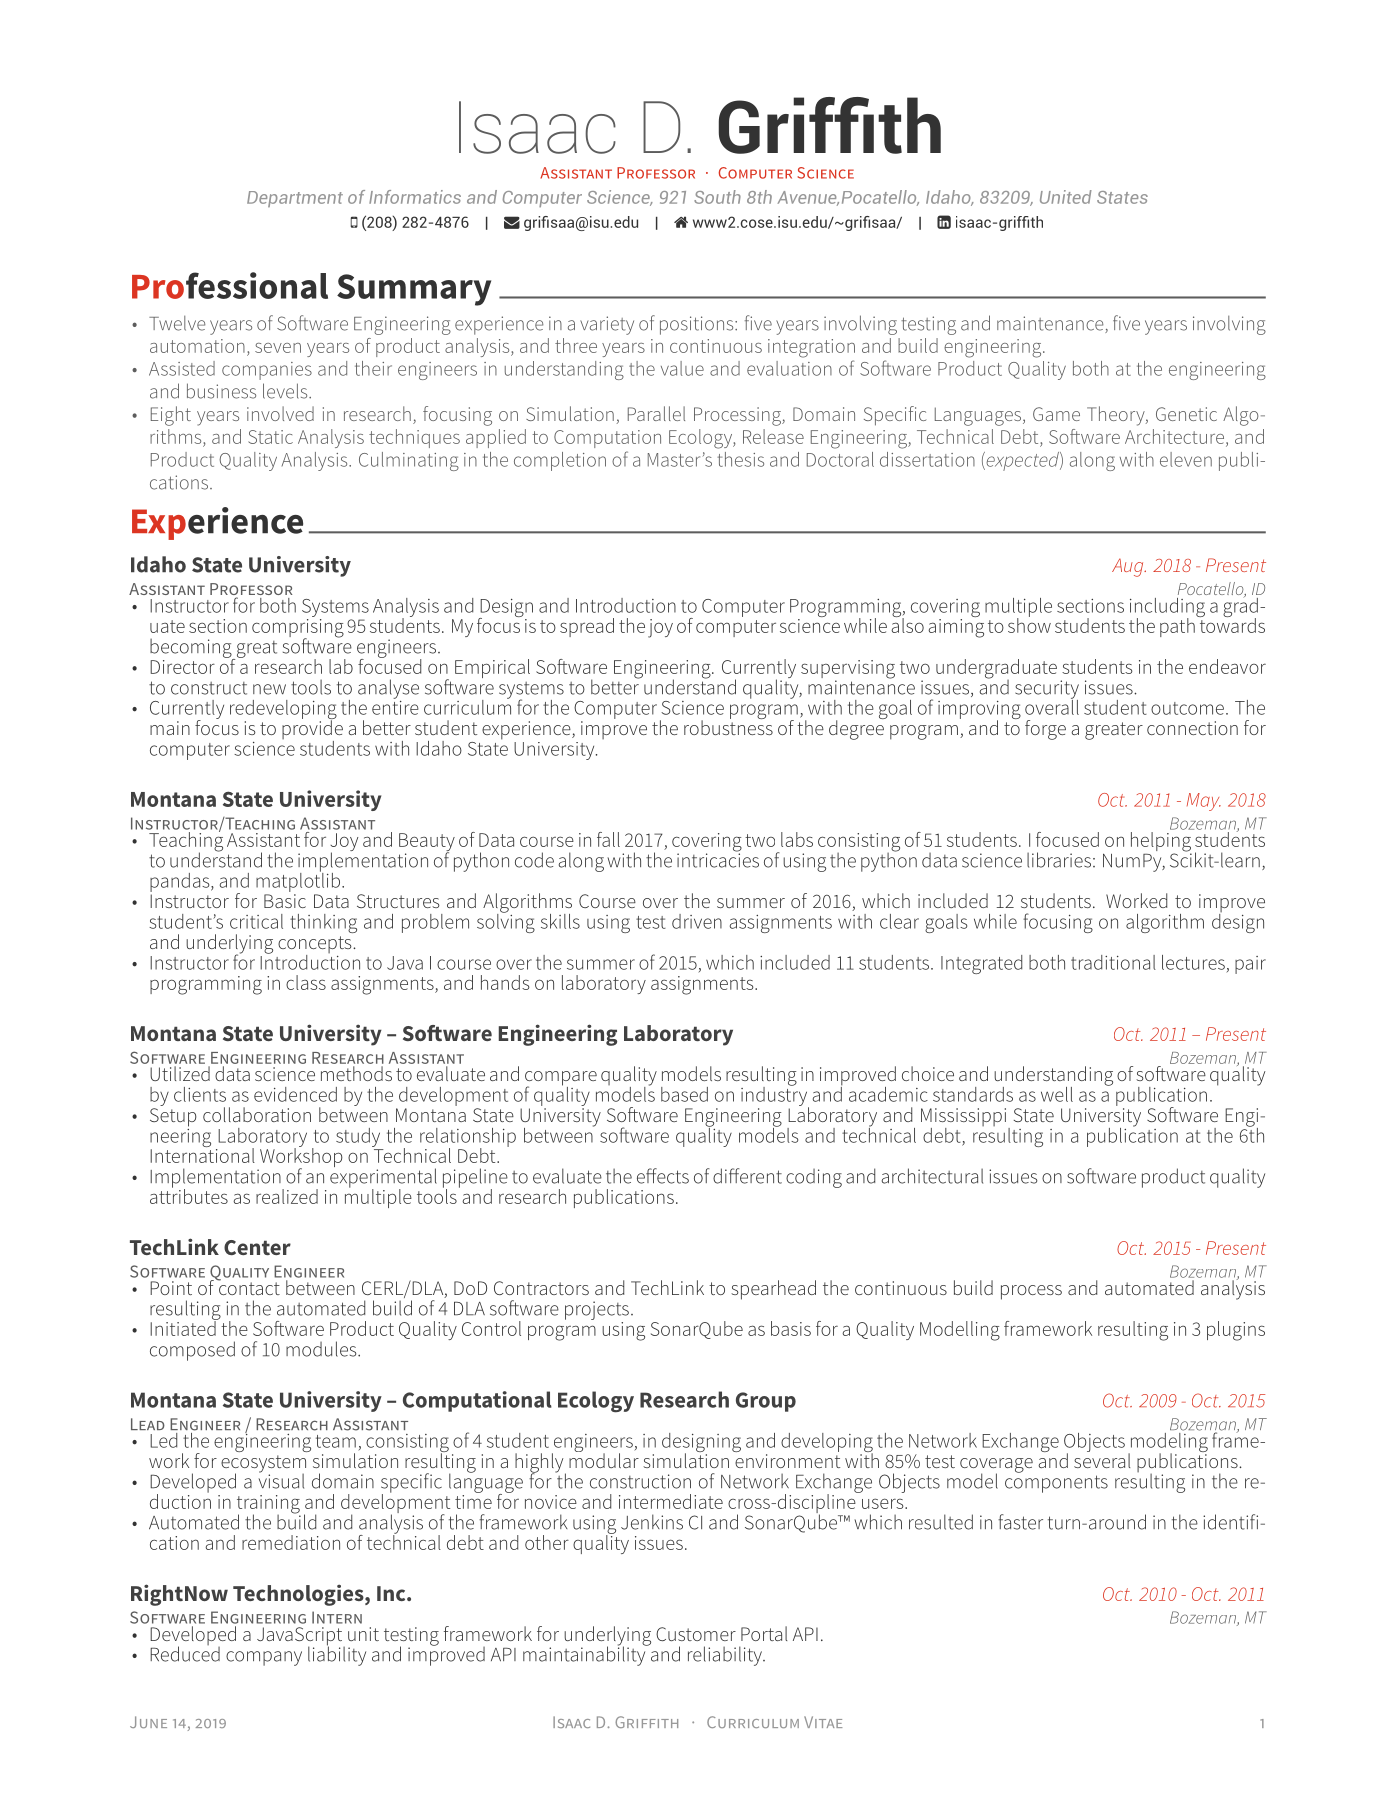 The height and width of the screenshot is (1806, 1395). I want to click on Department, so click(295, 199).
